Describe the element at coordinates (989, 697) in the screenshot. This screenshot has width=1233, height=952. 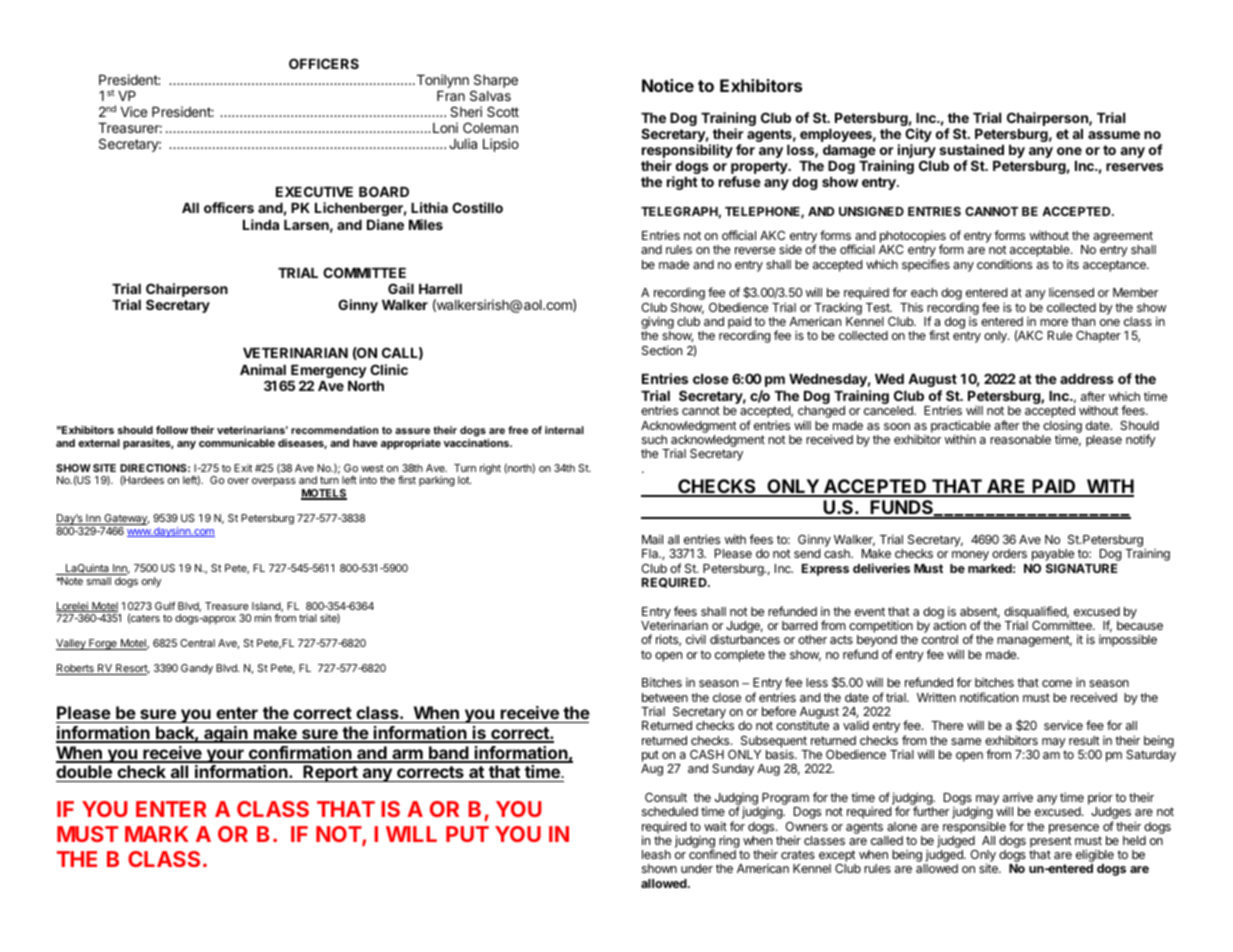
I see `notification` at that location.
